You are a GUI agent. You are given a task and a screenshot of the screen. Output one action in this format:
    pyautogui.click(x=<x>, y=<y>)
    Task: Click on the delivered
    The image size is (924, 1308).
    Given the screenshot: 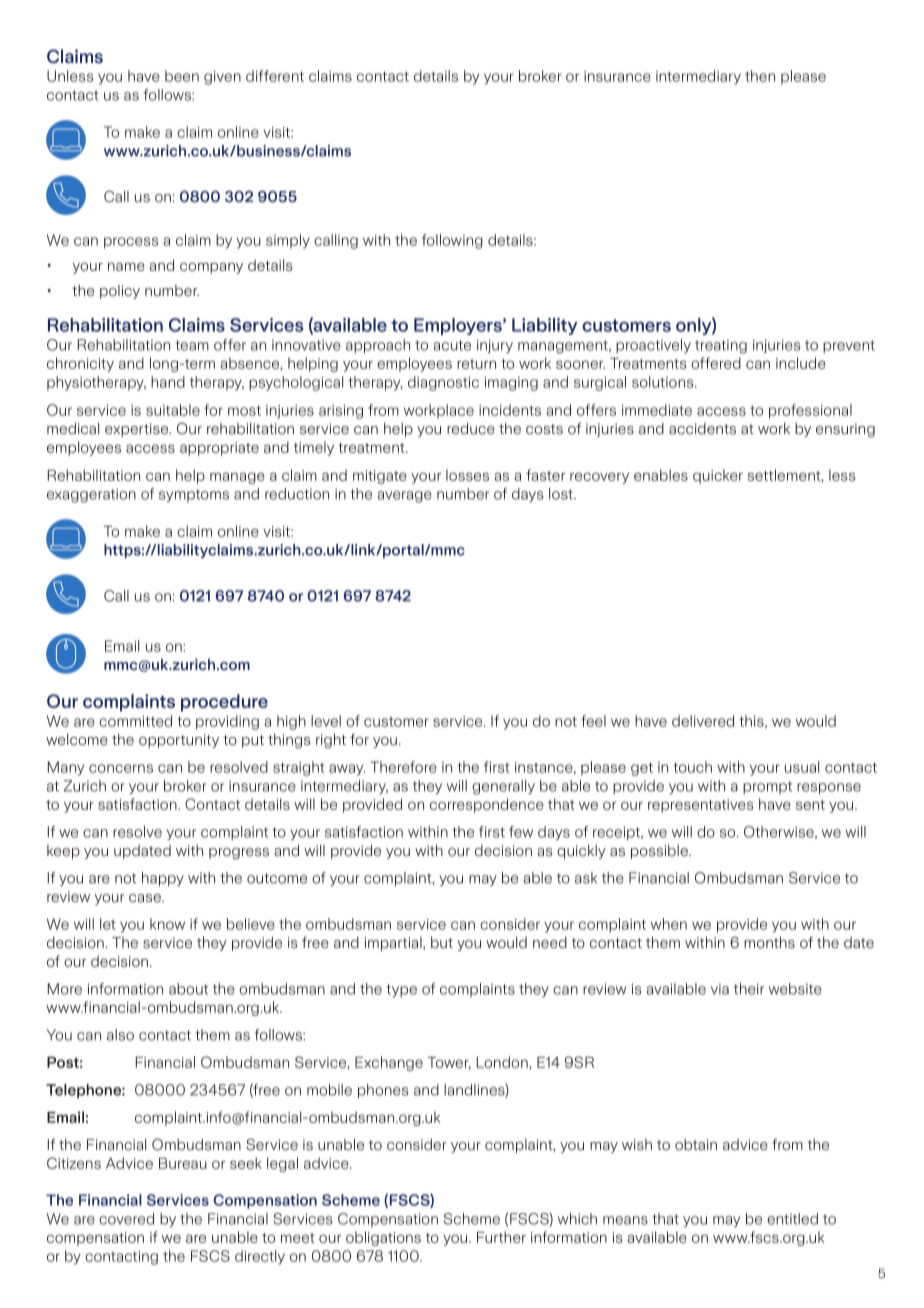 What is the action you would take?
    pyautogui.click(x=703, y=721)
